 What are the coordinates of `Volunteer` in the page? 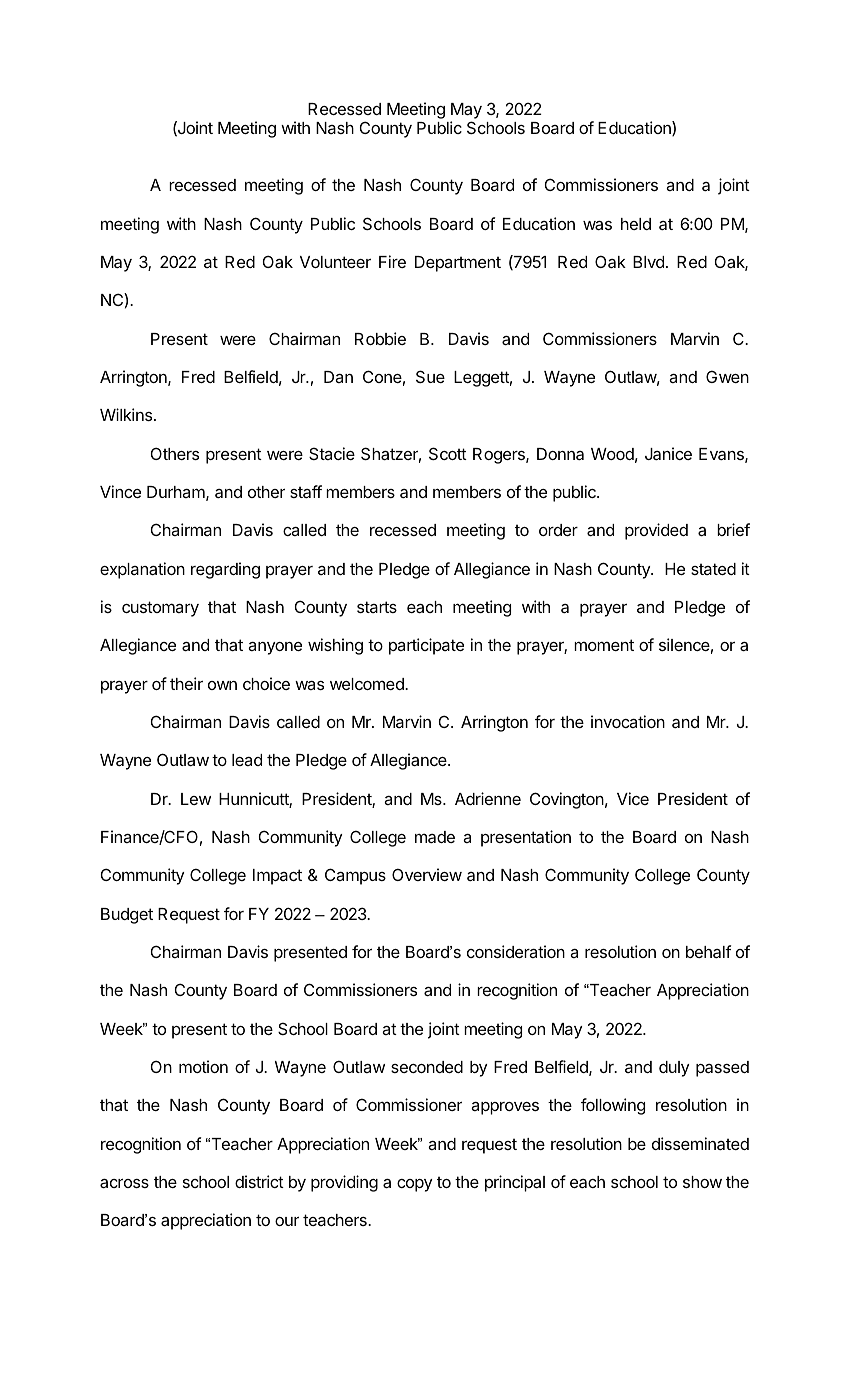 It's located at (335, 262).
